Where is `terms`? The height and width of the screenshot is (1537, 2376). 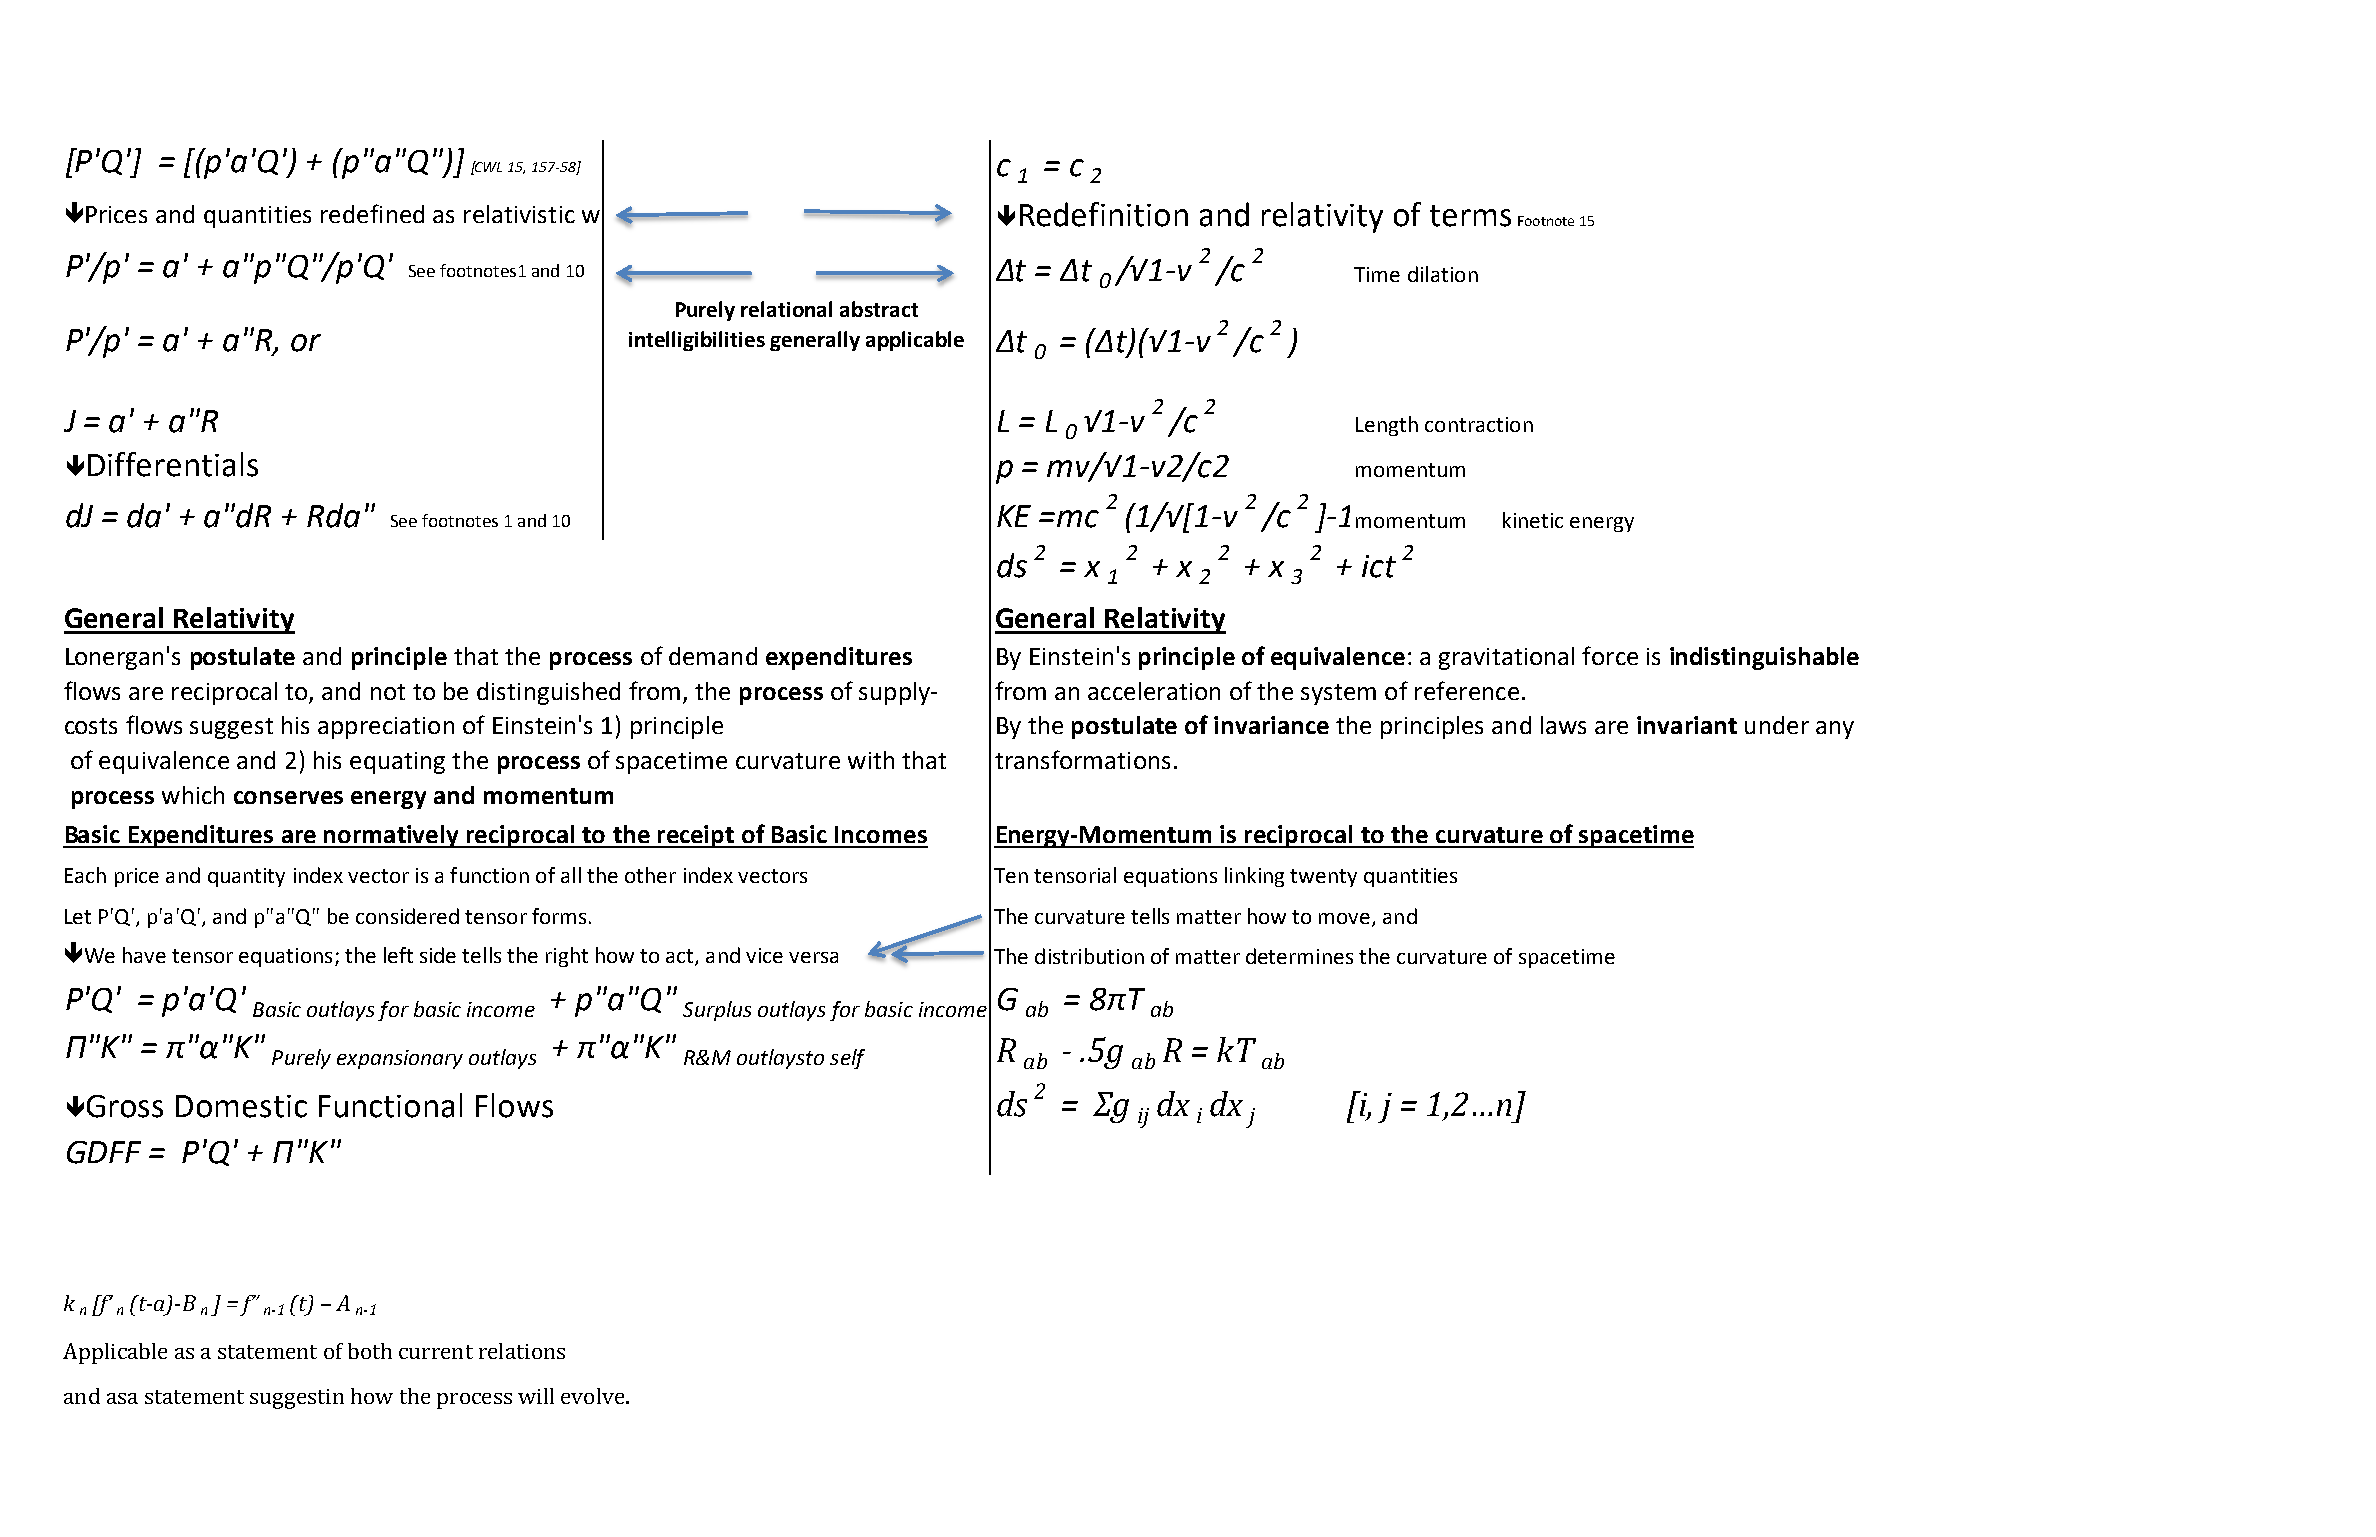 terms is located at coordinates (1470, 216).
